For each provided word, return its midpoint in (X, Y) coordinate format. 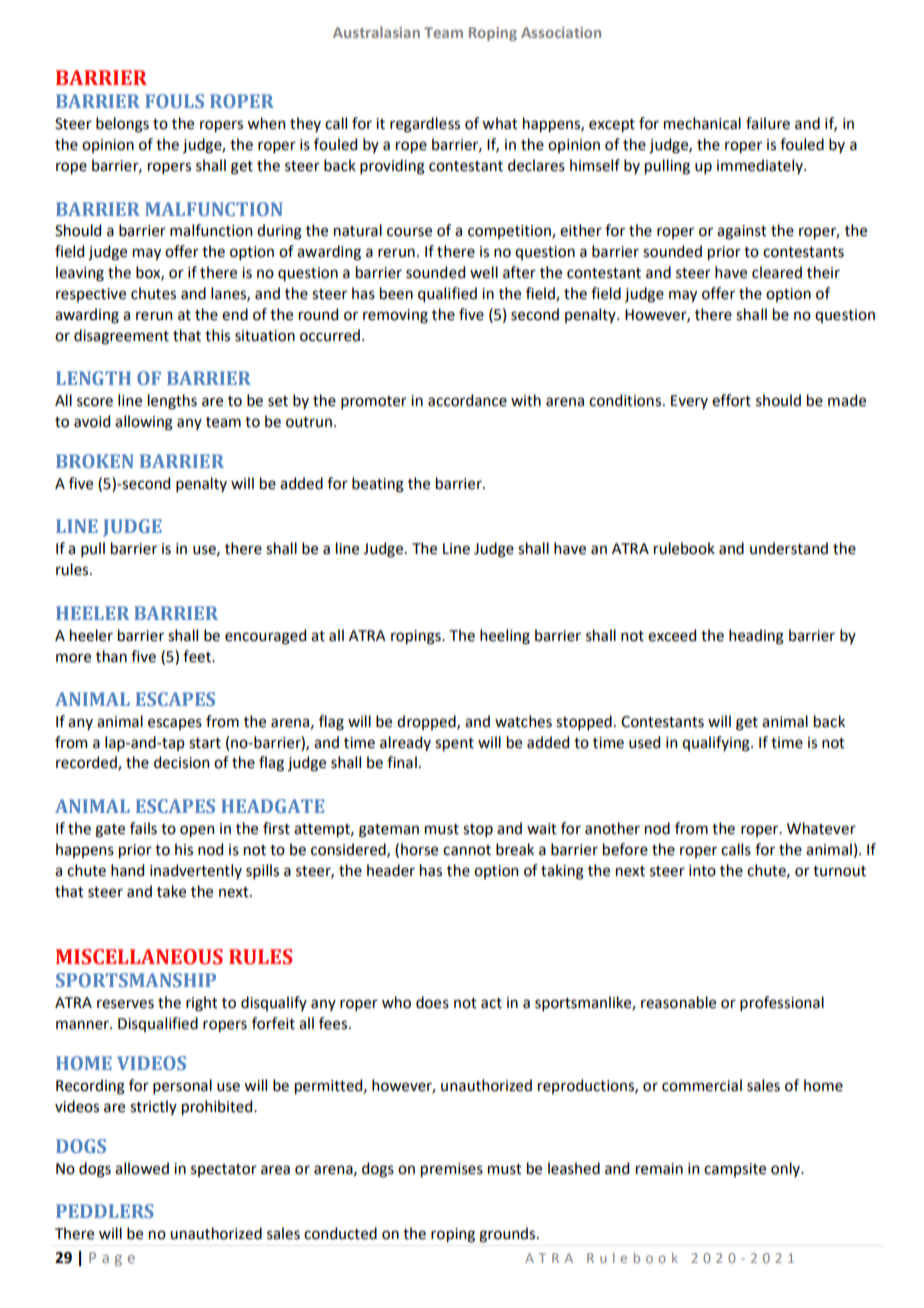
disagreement (121, 337)
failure (768, 123)
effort (731, 400)
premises (452, 1170)
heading (756, 637)
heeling (505, 637)
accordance (467, 400)
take (171, 891)
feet (198, 656)
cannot (467, 850)
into (702, 871)
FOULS (174, 101)
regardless (425, 125)
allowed (142, 1168)
